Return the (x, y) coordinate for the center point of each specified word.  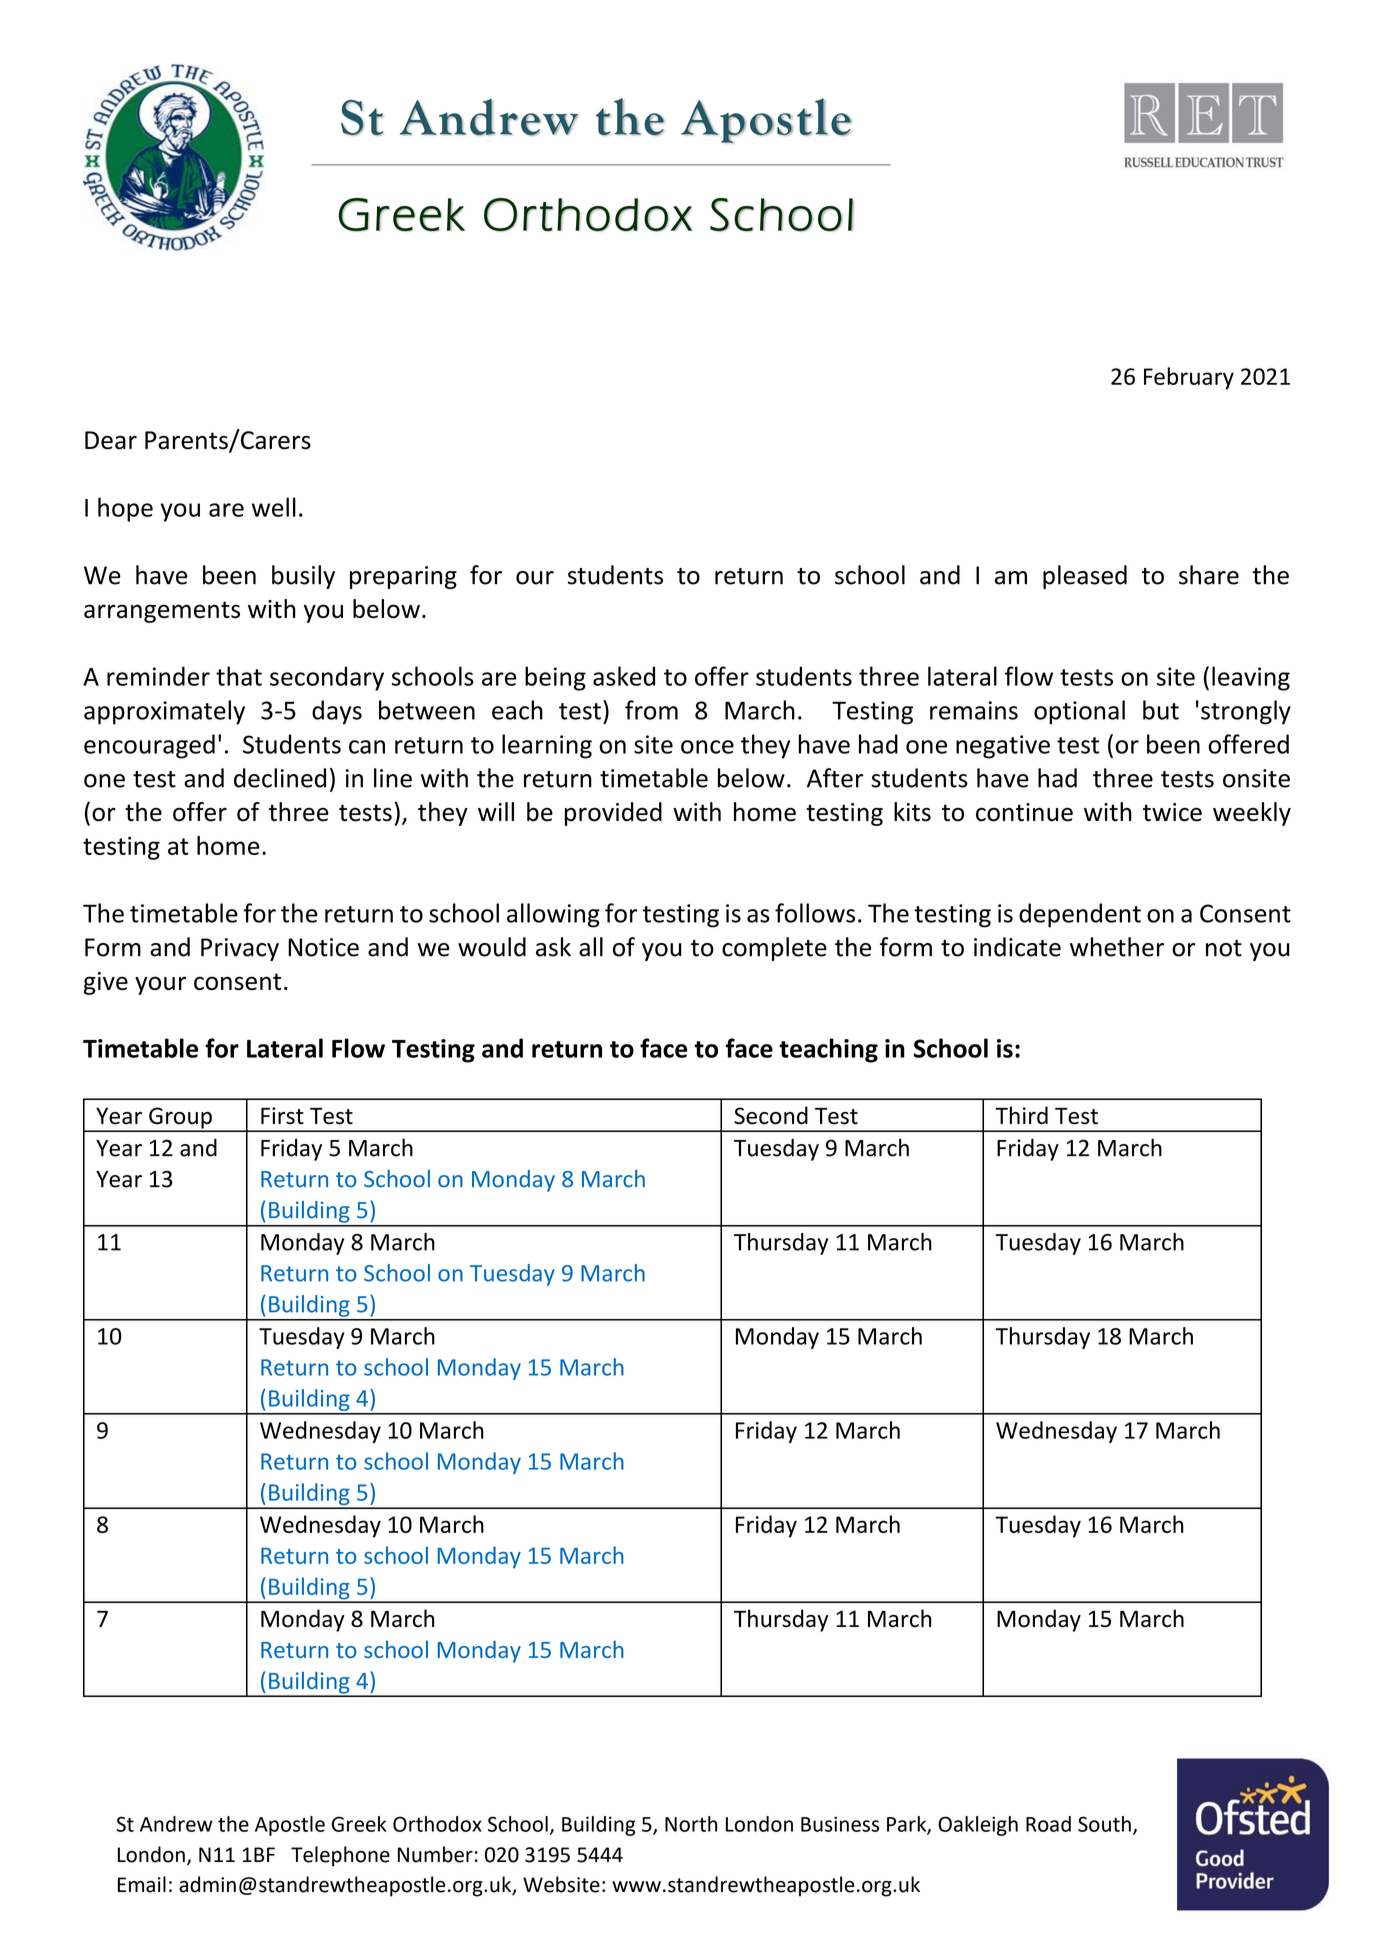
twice (1172, 812)
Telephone (340, 1856)
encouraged (149, 746)
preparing (403, 577)
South (1104, 1824)
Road (1048, 1824)
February (1189, 378)
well (274, 507)
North (691, 1824)
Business (840, 1824)
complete (774, 949)
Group (180, 1119)
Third (1021, 1115)
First (282, 1116)
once (707, 747)
